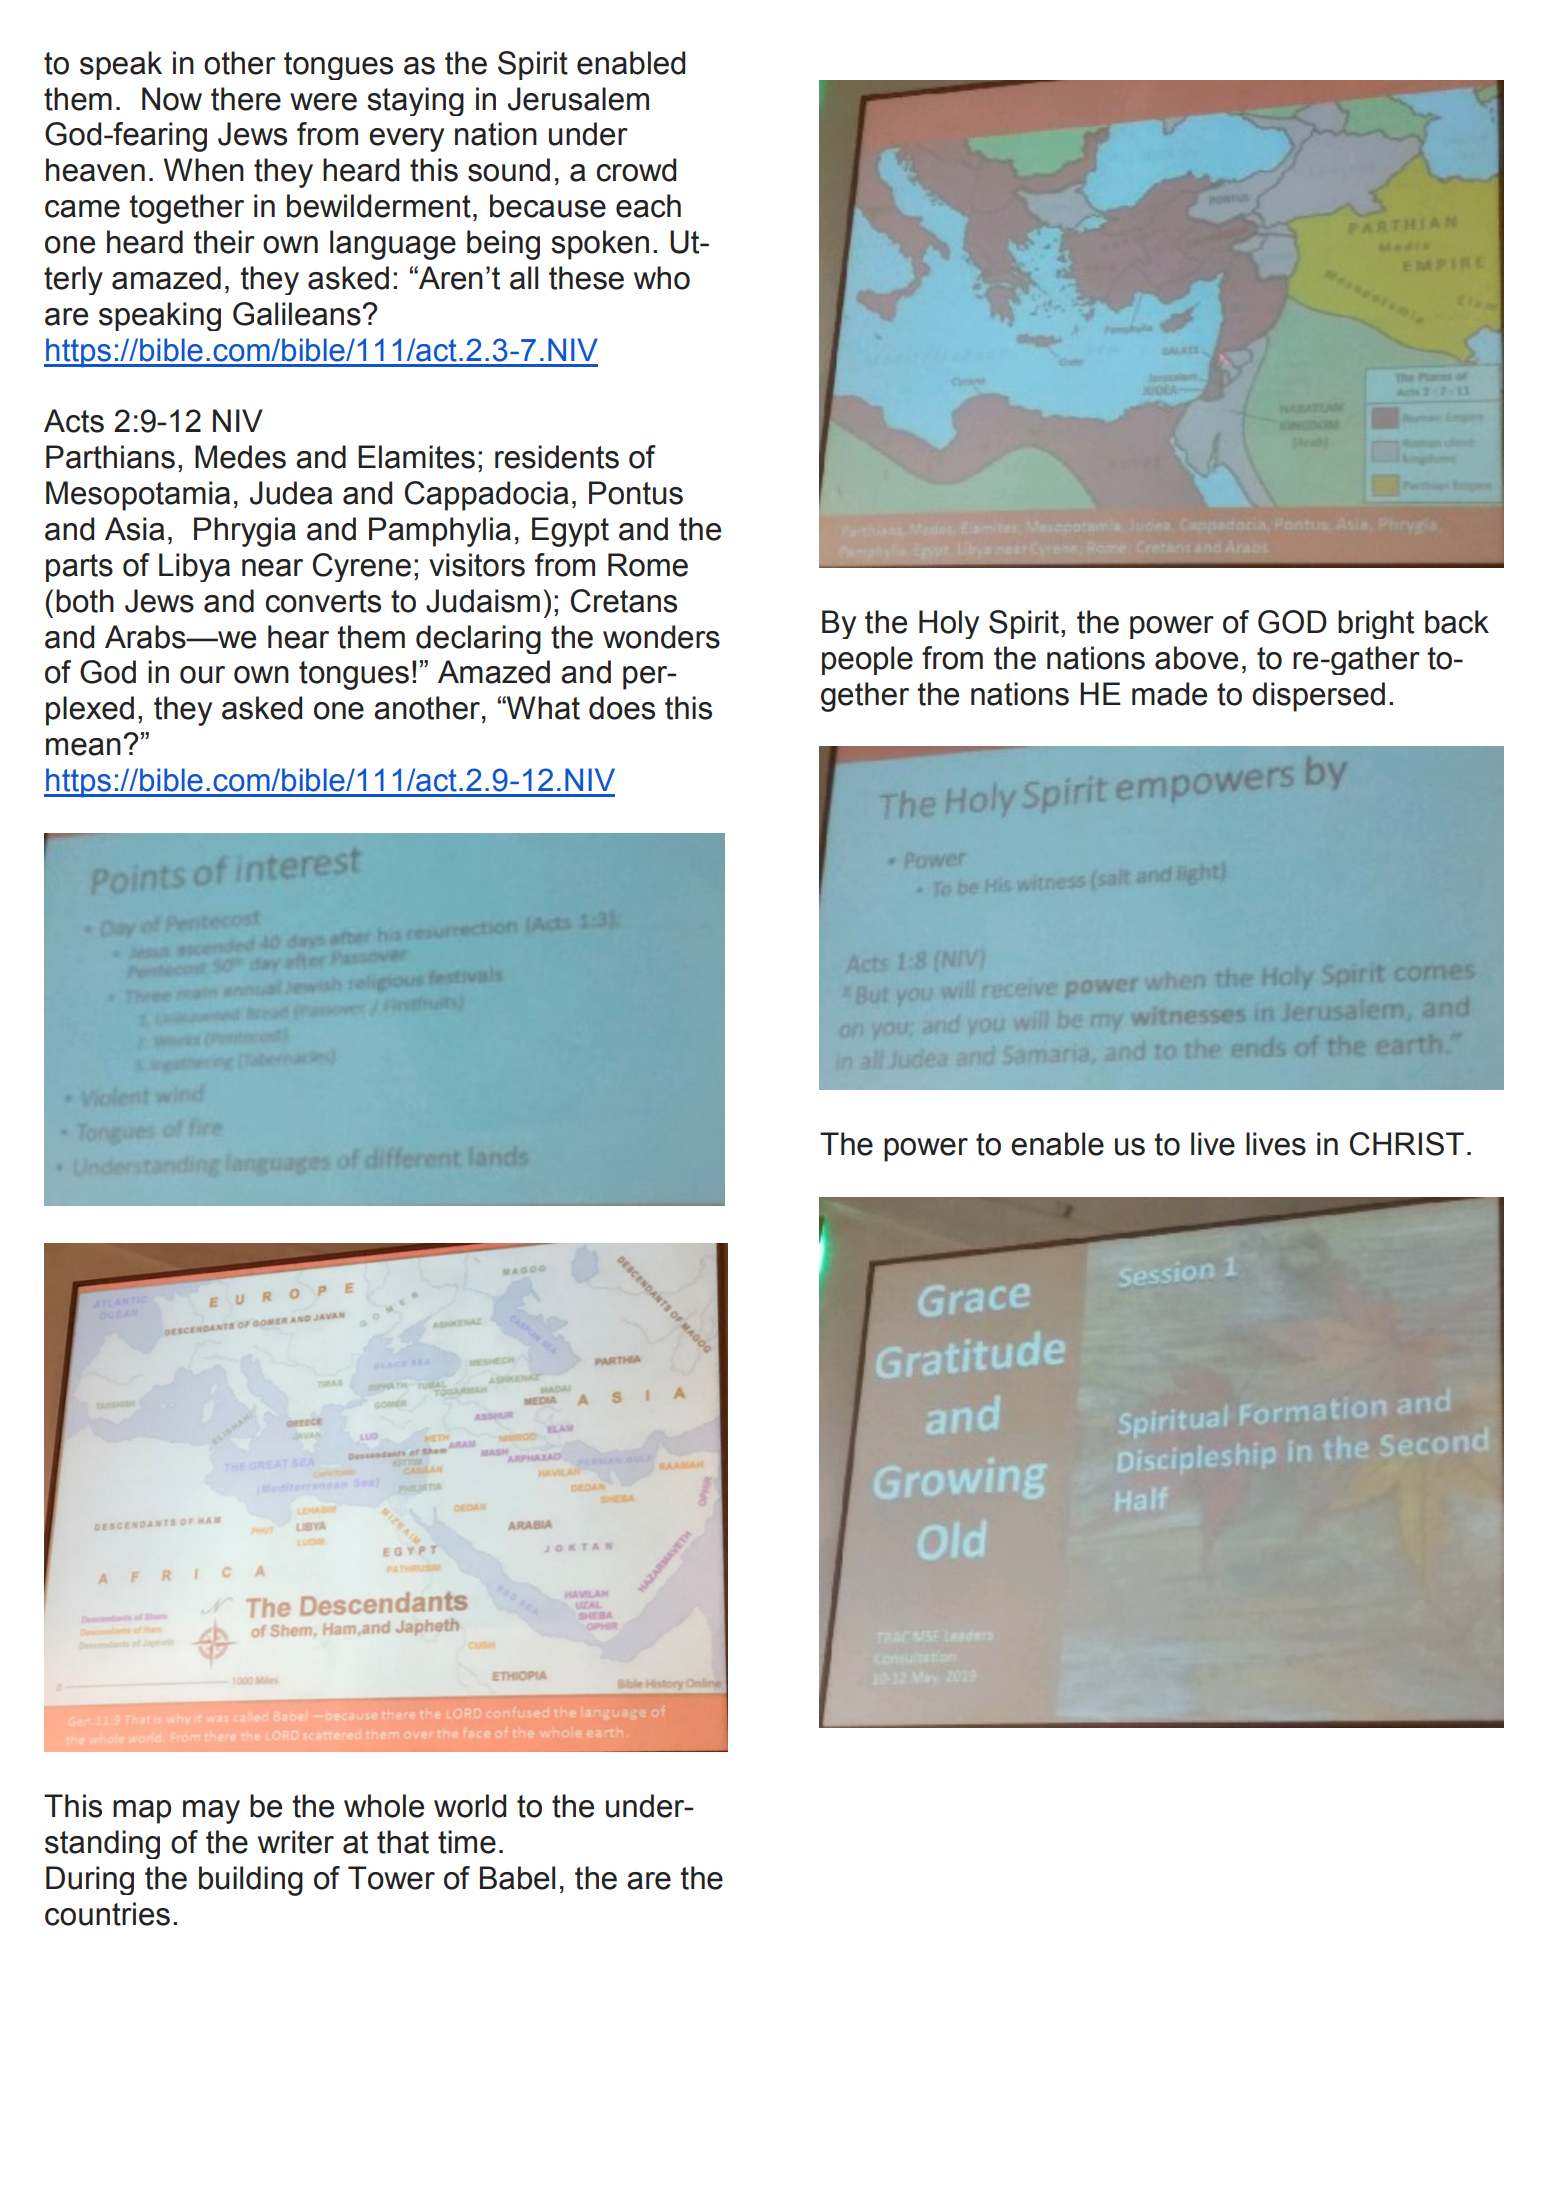 The image size is (1548, 2189). What do you see at coordinates (517, 1878) in the screenshot?
I see `Babel` at bounding box center [517, 1878].
